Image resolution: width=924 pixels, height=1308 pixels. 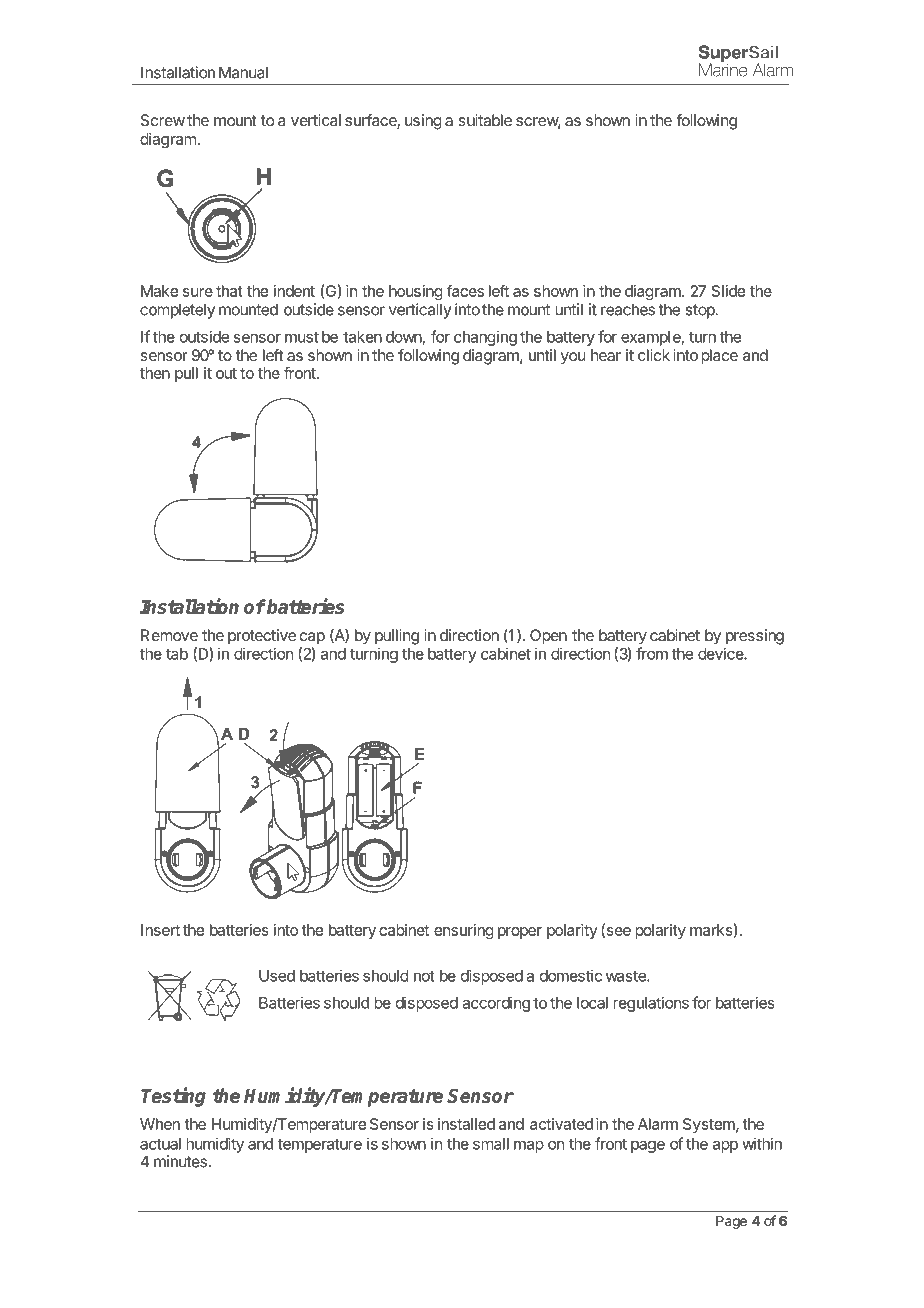 I want to click on then, so click(x=155, y=373).
